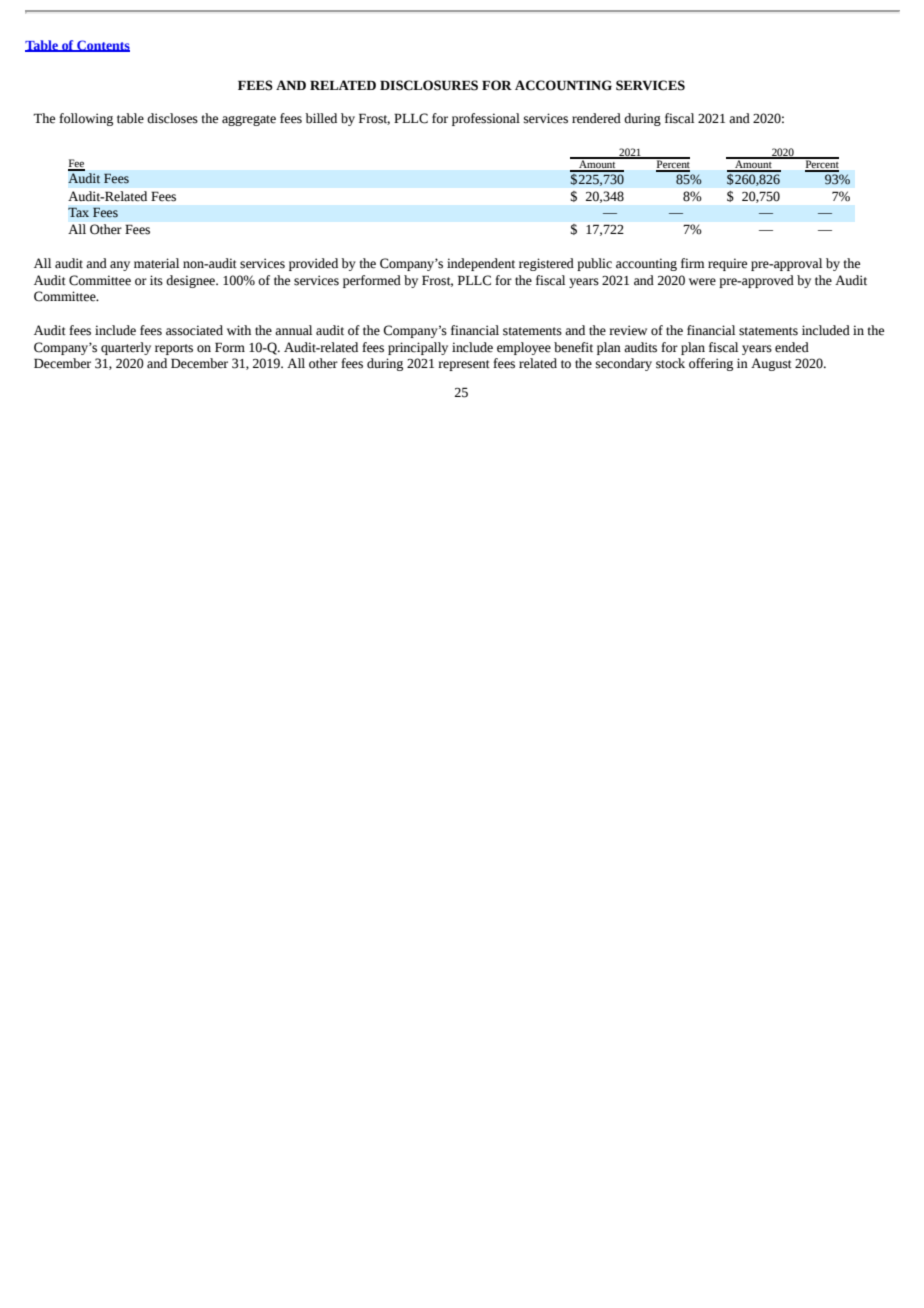 Image resolution: width=924 pixels, height=1308 pixels. I want to click on reports, so click(174, 349).
